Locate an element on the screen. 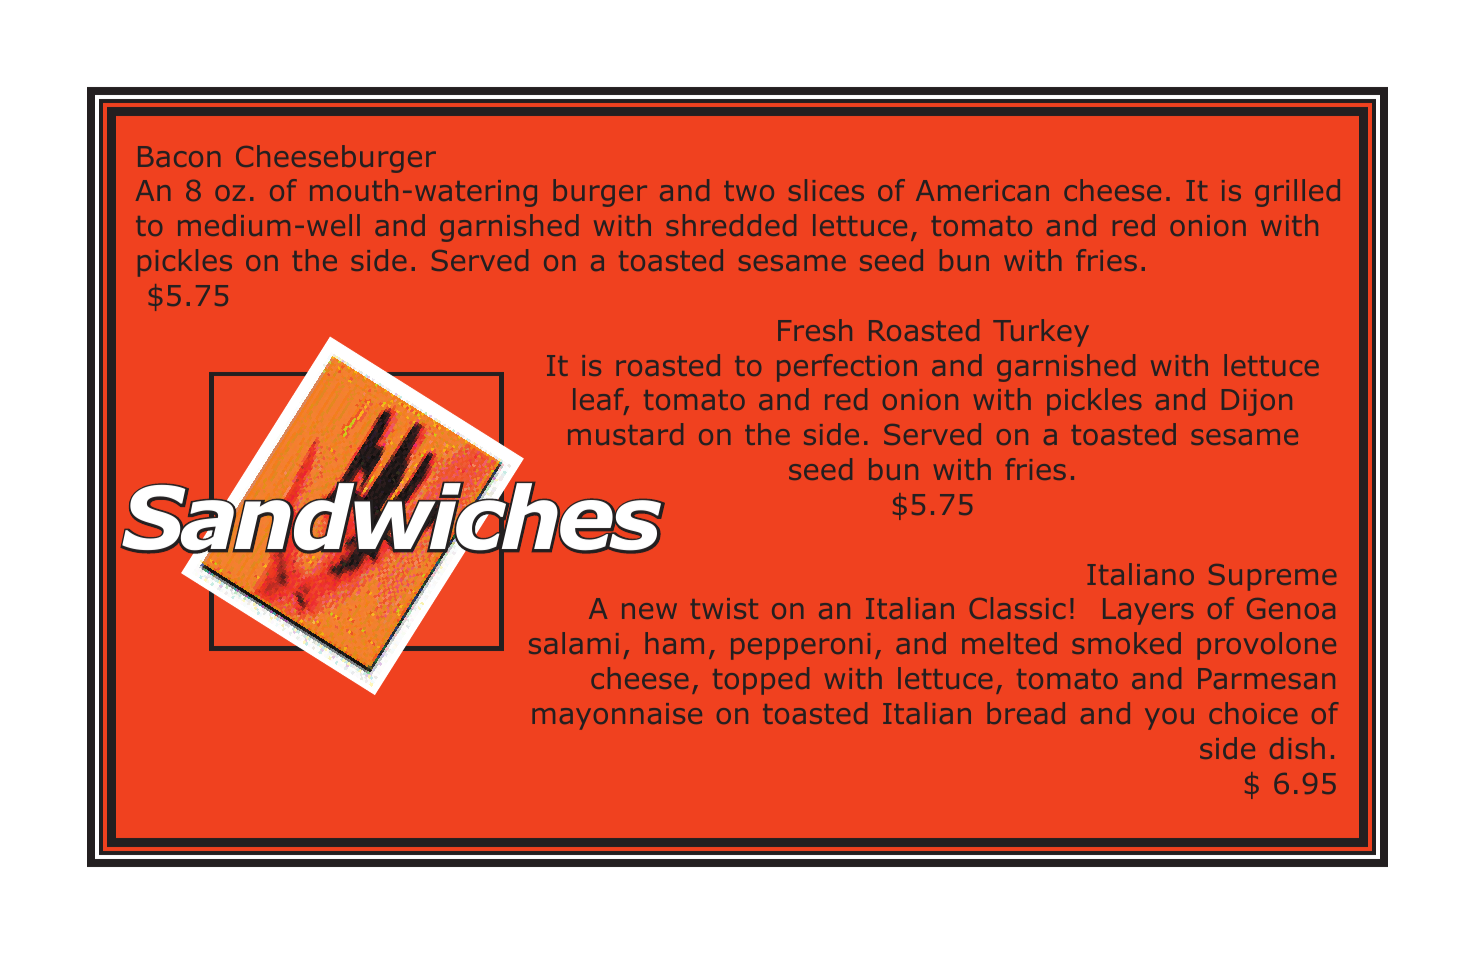 The width and height of the screenshot is (1476, 954). salami is located at coordinates (574, 643).
